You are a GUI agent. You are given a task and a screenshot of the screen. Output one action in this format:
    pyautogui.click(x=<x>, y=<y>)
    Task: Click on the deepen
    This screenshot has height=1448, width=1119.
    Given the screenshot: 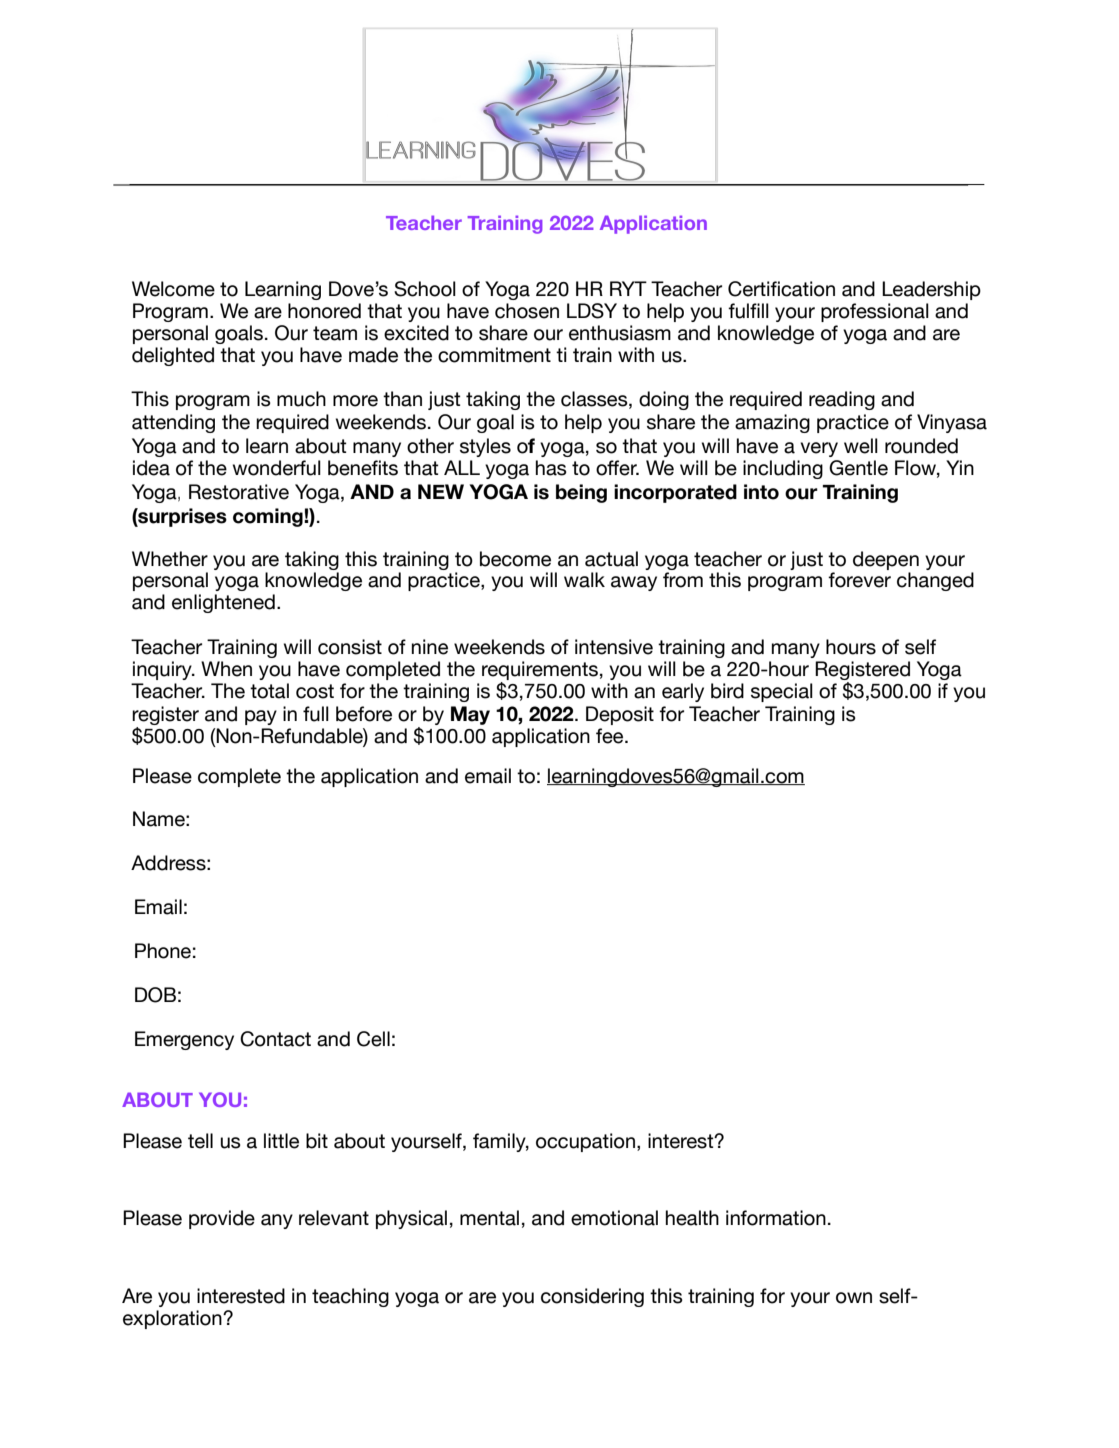 What is the action you would take?
    pyautogui.click(x=886, y=560)
